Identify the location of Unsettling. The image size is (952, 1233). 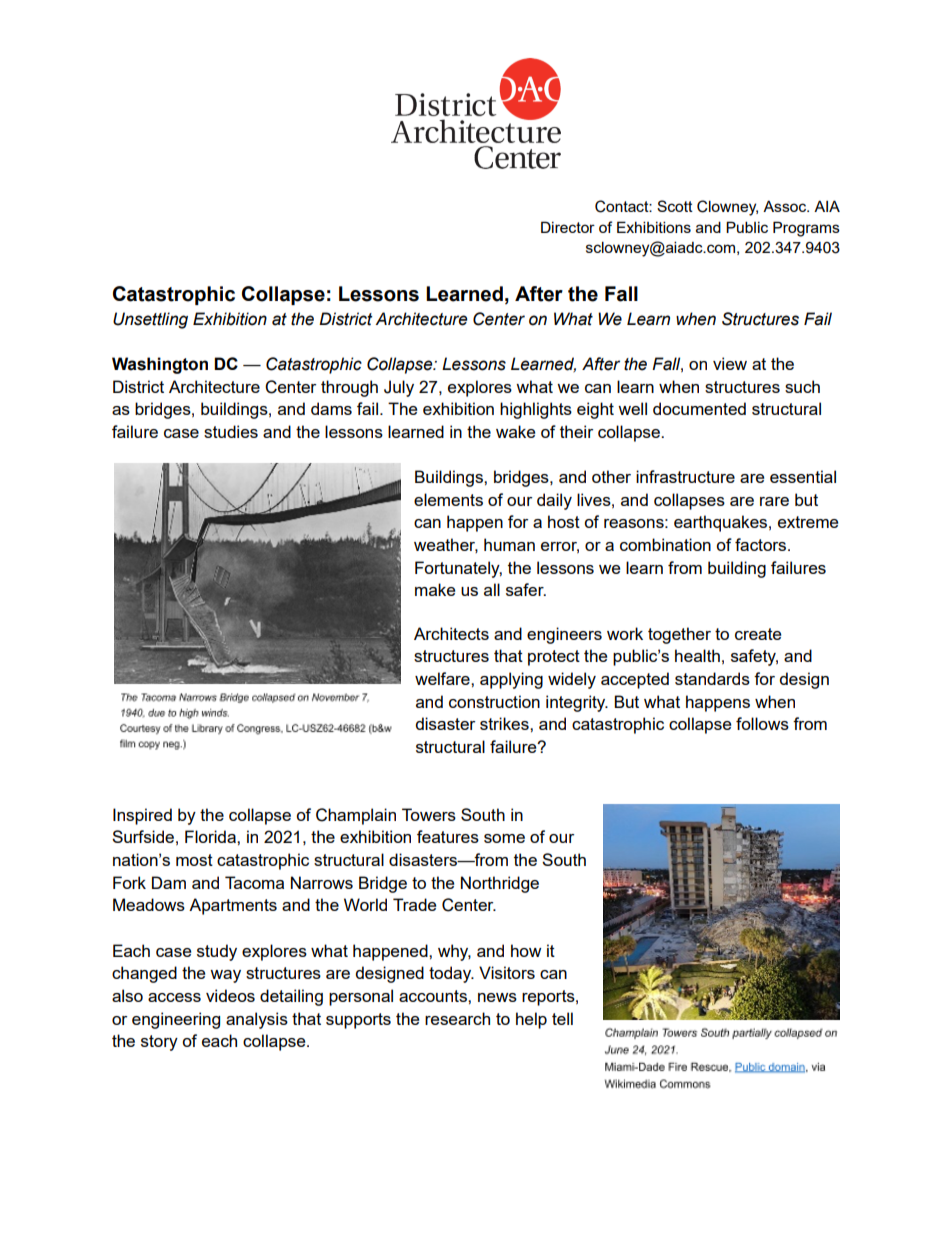
(150, 320).
